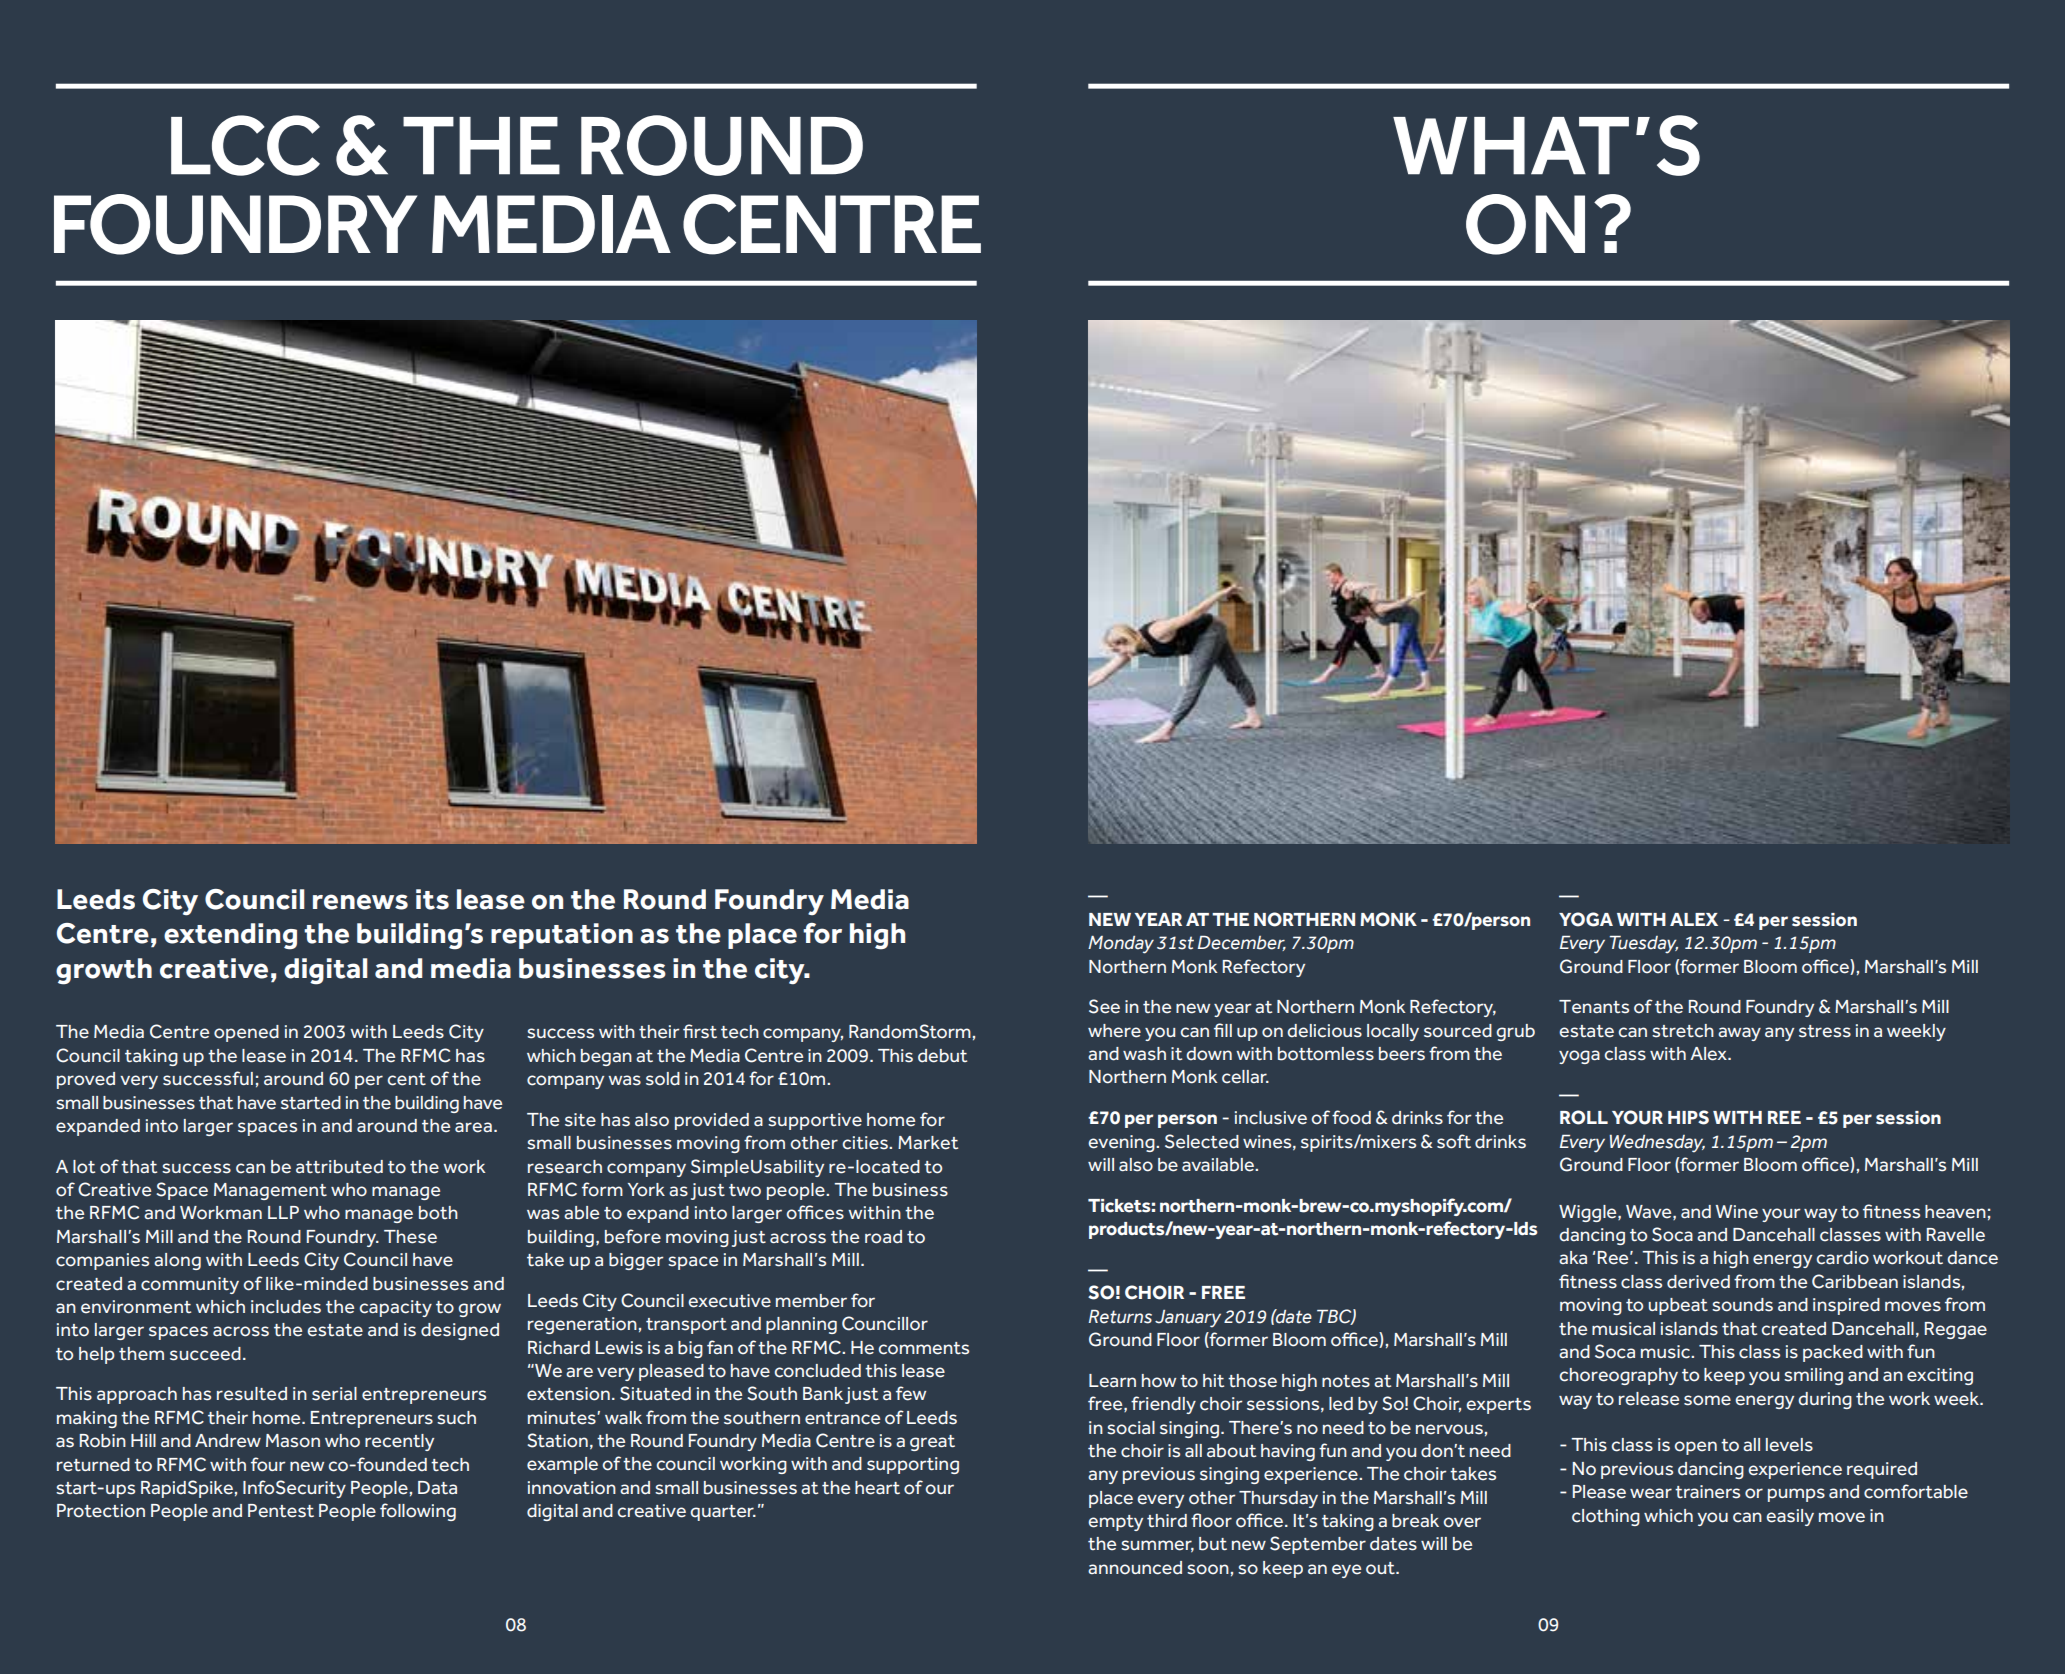 Image resolution: width=2065 pixels, height=1674 pixels. I want to click on renews, so click(360, 902).
